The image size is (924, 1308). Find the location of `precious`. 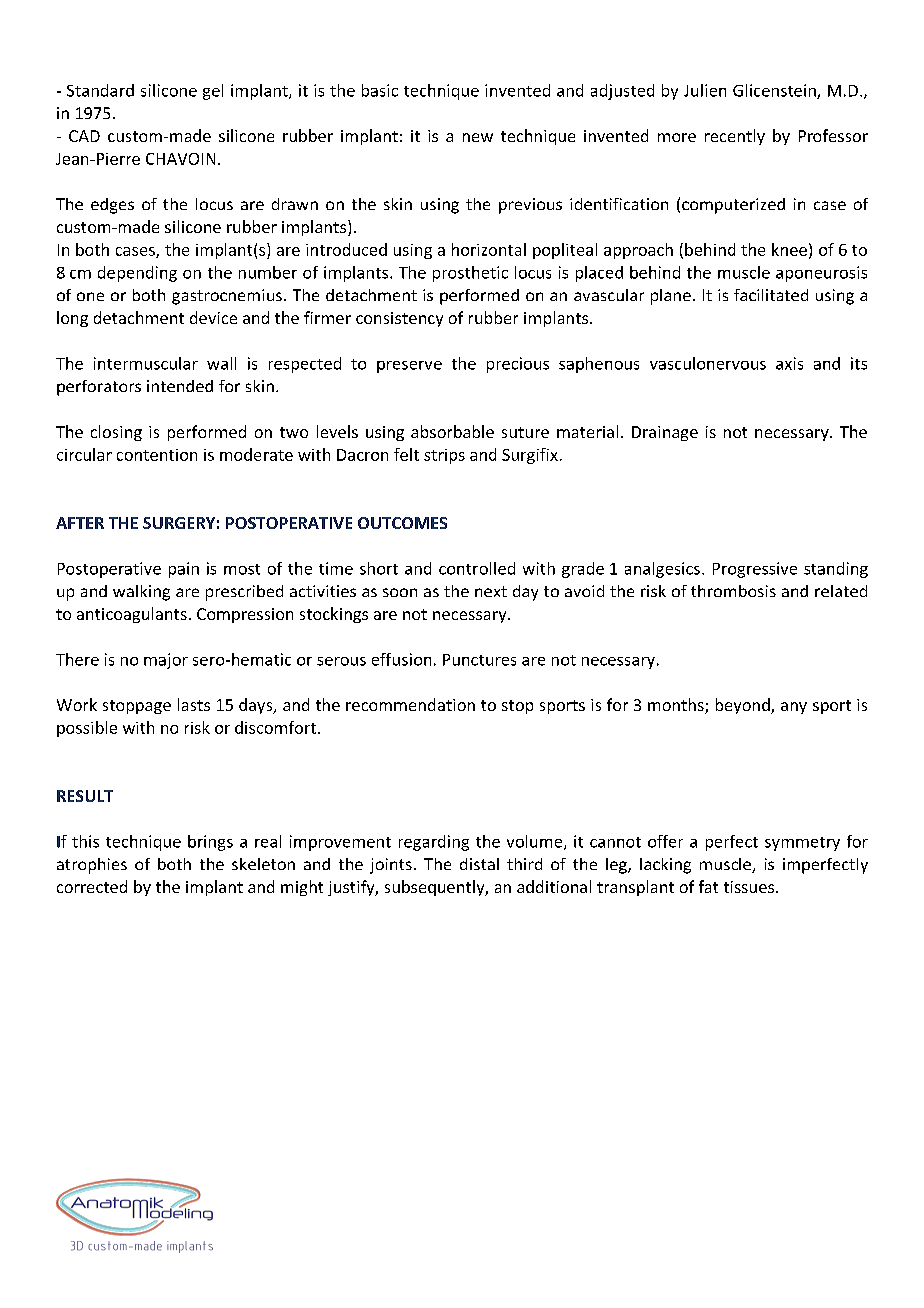

precious is located at coordinates (518, 365).
